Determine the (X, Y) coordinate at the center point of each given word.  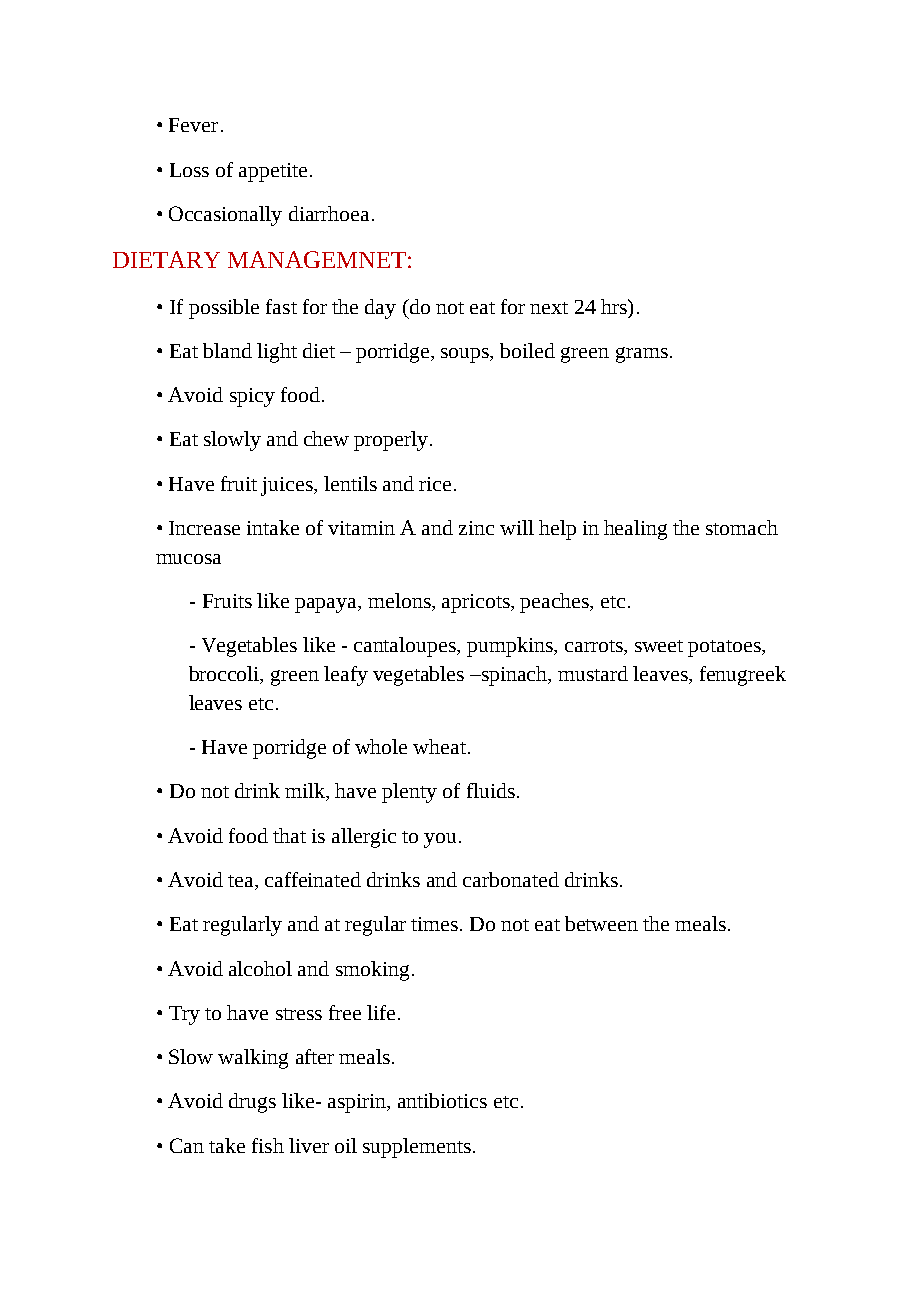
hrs (615, 306)
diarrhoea (329, 213)
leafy (346, 676)
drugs (252, 1103)
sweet (659, 646)
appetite (273, 172)
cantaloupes (406, 647)
